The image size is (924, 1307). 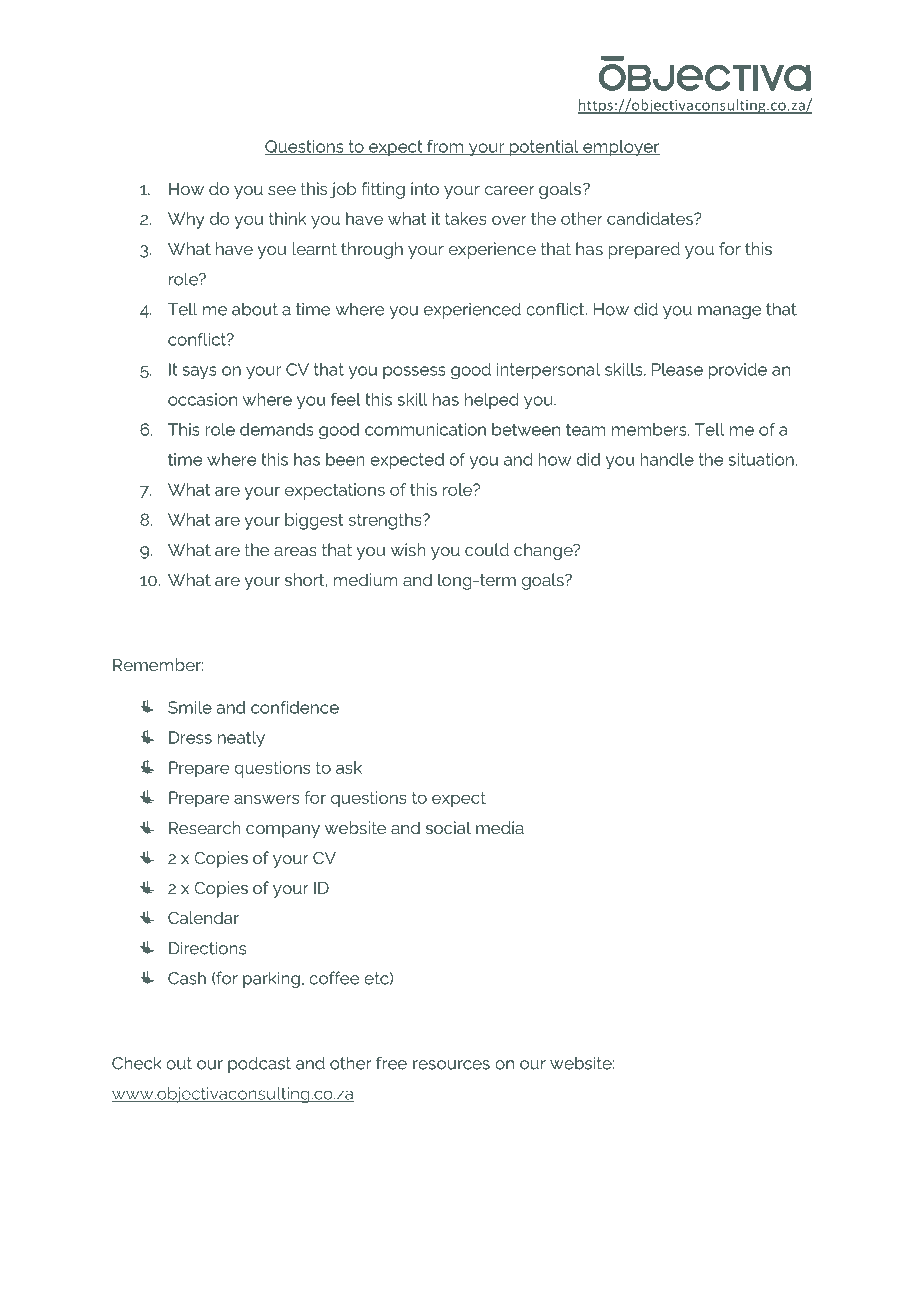 What do you see at coordinates (295, 551) in the document?
I see `areas` at bounding box center [295, 551].
